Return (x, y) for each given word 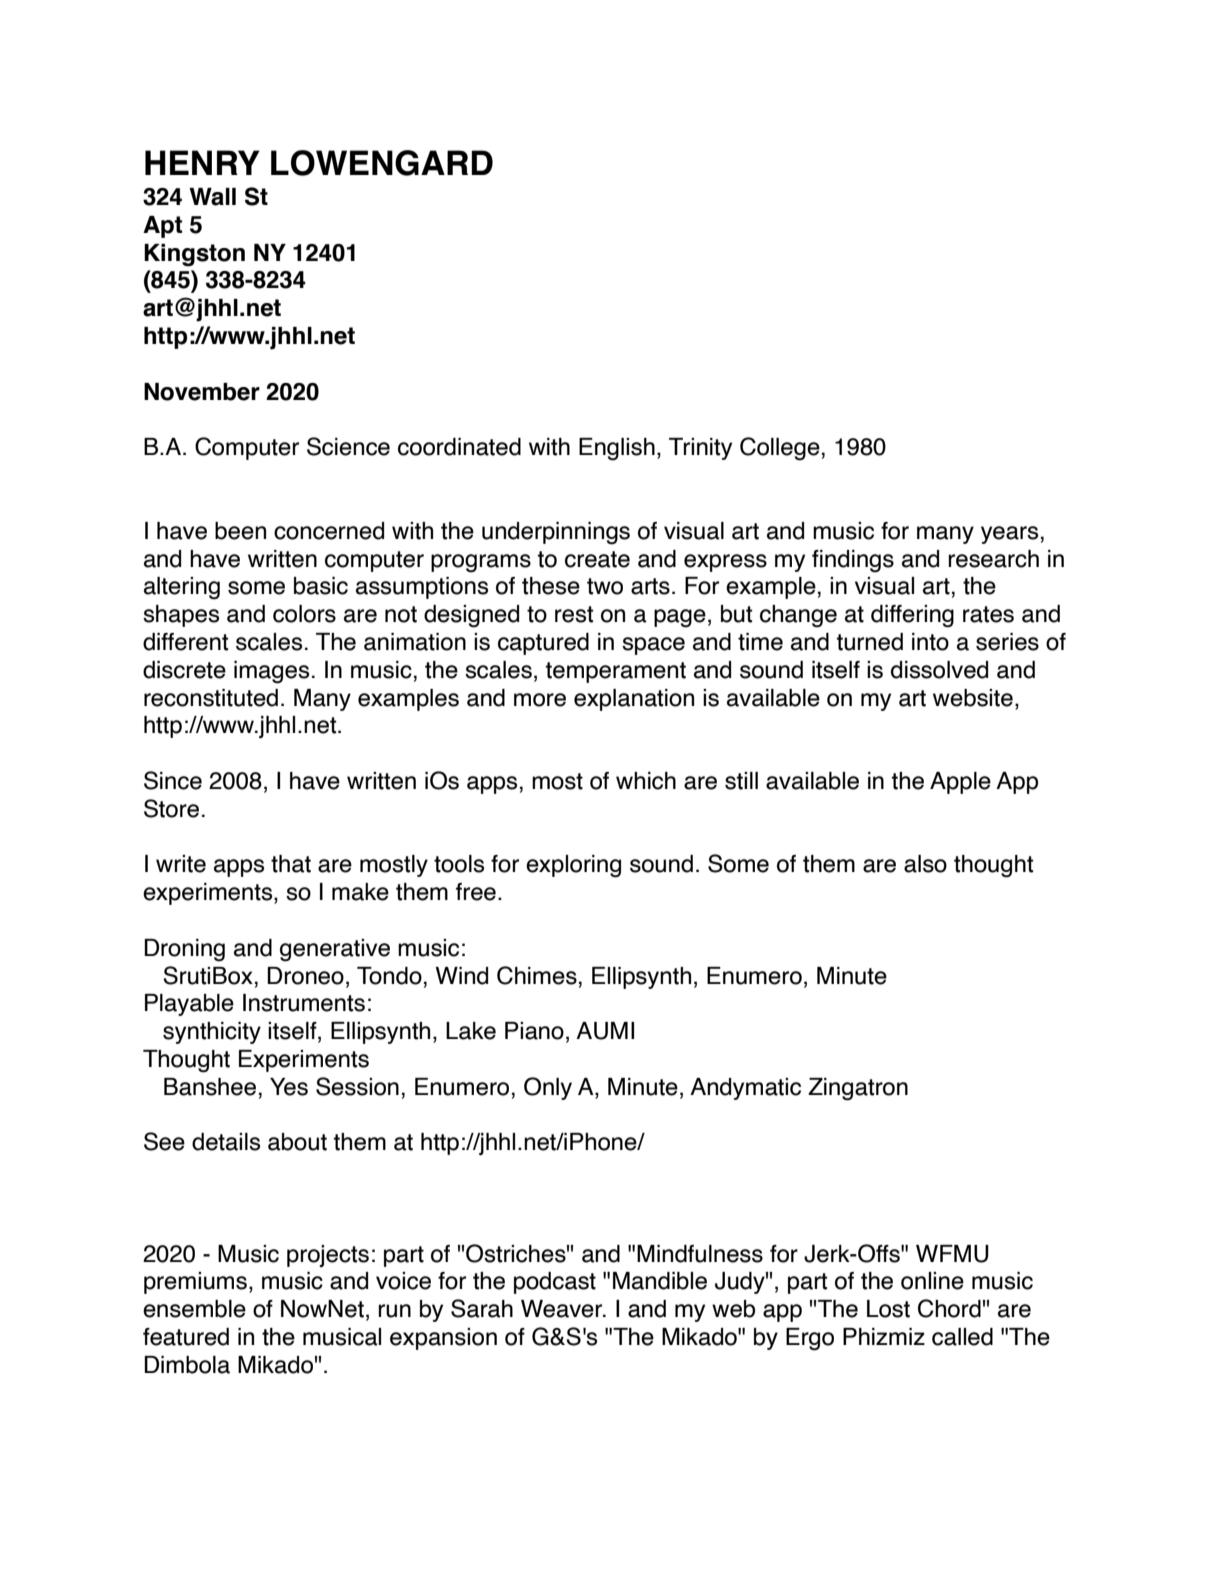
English (617, 449)
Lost (888, 1309)
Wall (212, 197)
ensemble (194, 1309)
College (780, 449)
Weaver (563, 1309)
